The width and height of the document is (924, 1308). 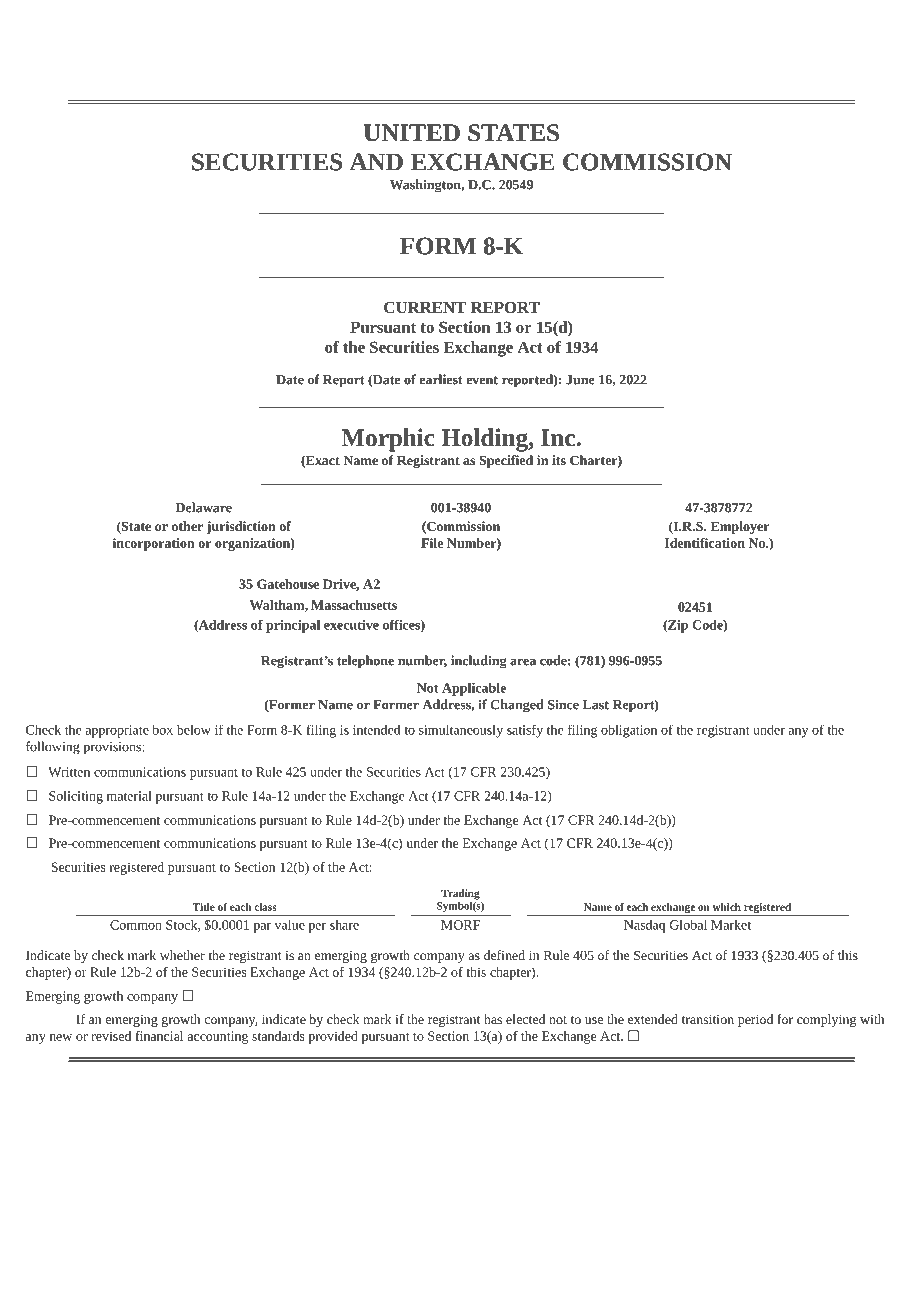 What do you see at coordinates (425, 307) in the document?
I see `CURRENT` at bounding box center [425, 307].
